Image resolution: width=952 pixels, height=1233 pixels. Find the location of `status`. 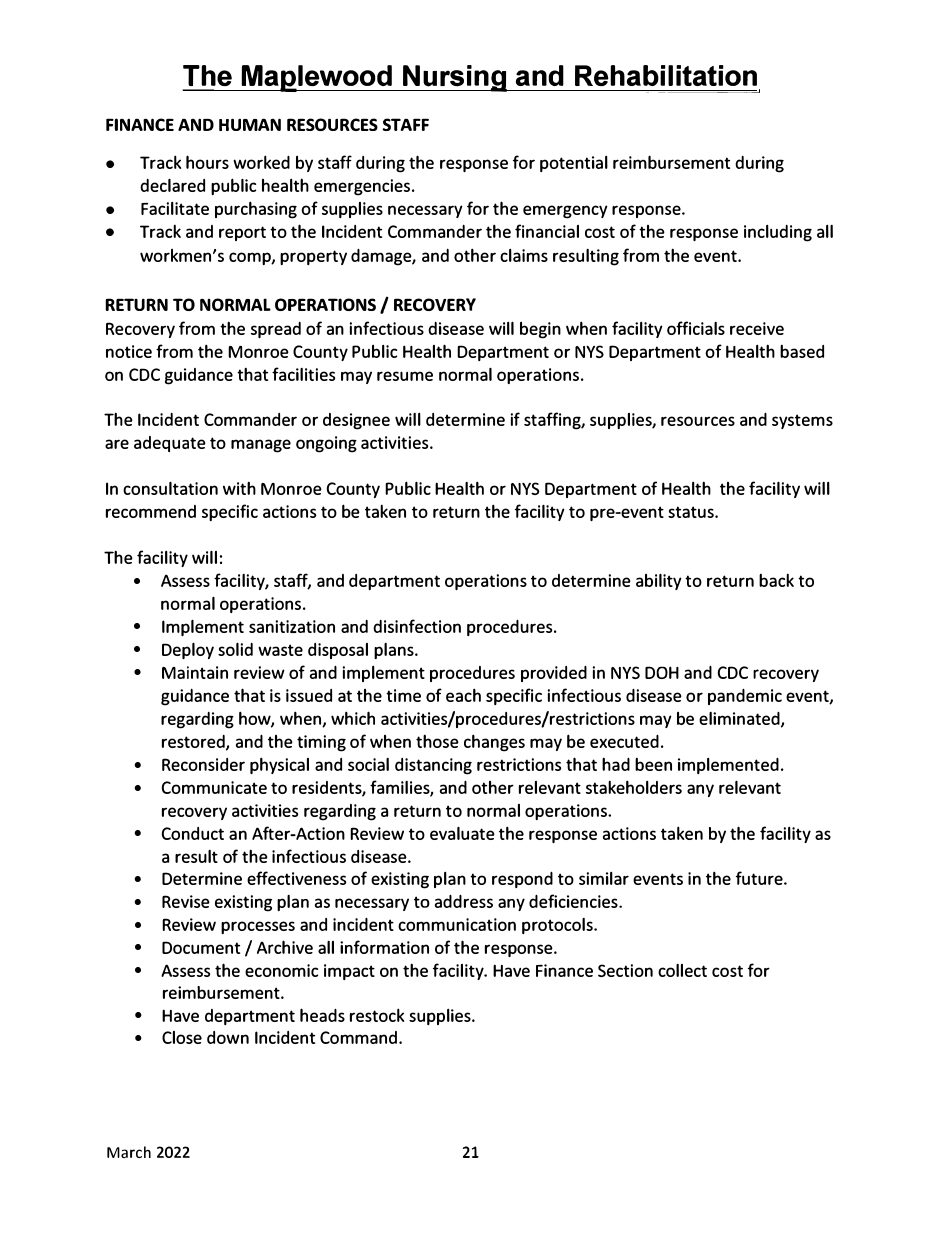

status is located at coordinates (692, 512).
